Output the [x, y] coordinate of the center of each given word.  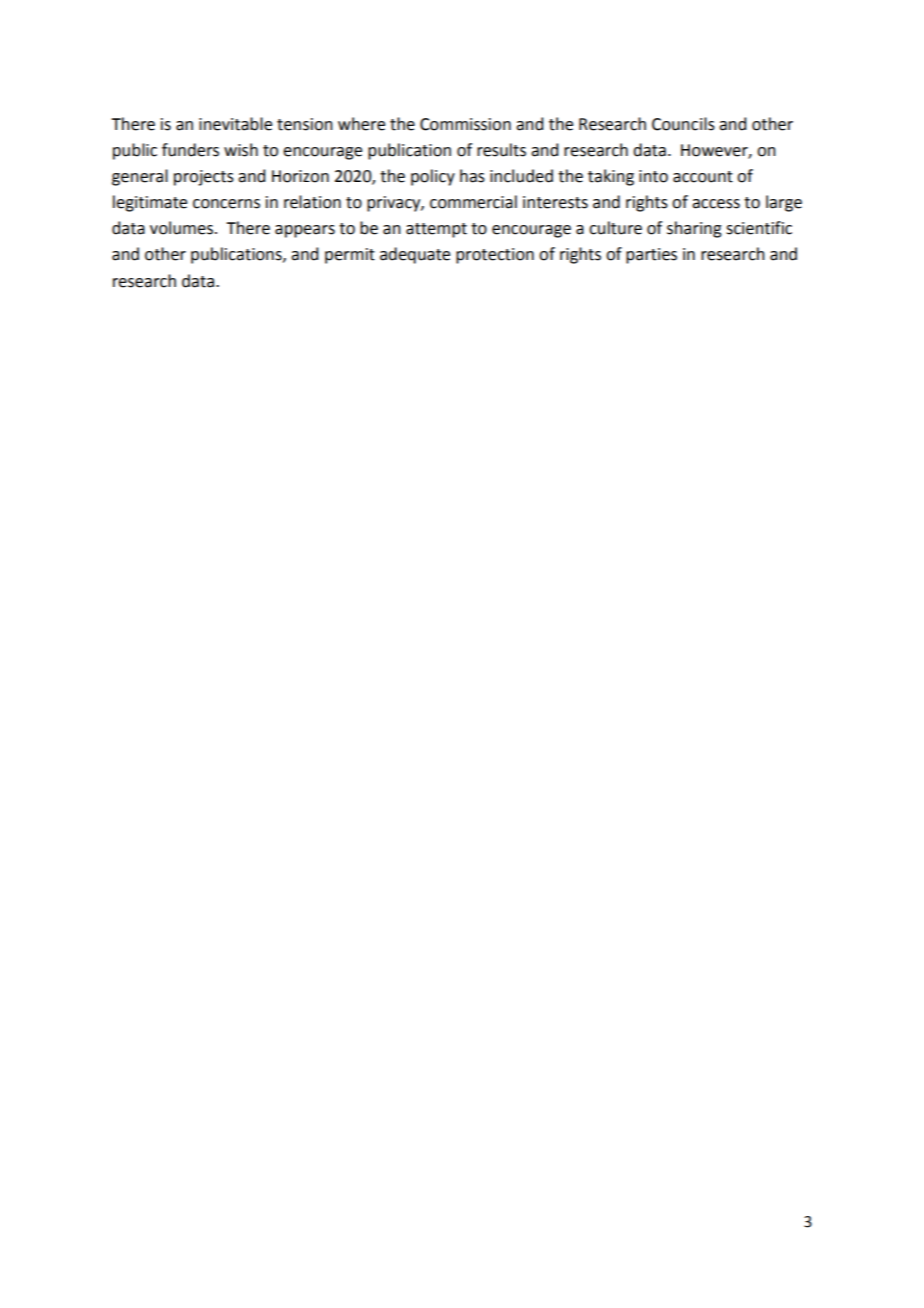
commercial [473, 202]
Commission [465, 124]
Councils [683, 124]
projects [204, 178]
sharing [694, 229]
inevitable [235, 124]
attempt [436, 230]
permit [350, 256]
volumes [181, 228]
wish [241, 150]
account [703, 177]
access [716, 204]
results [501, 150]
